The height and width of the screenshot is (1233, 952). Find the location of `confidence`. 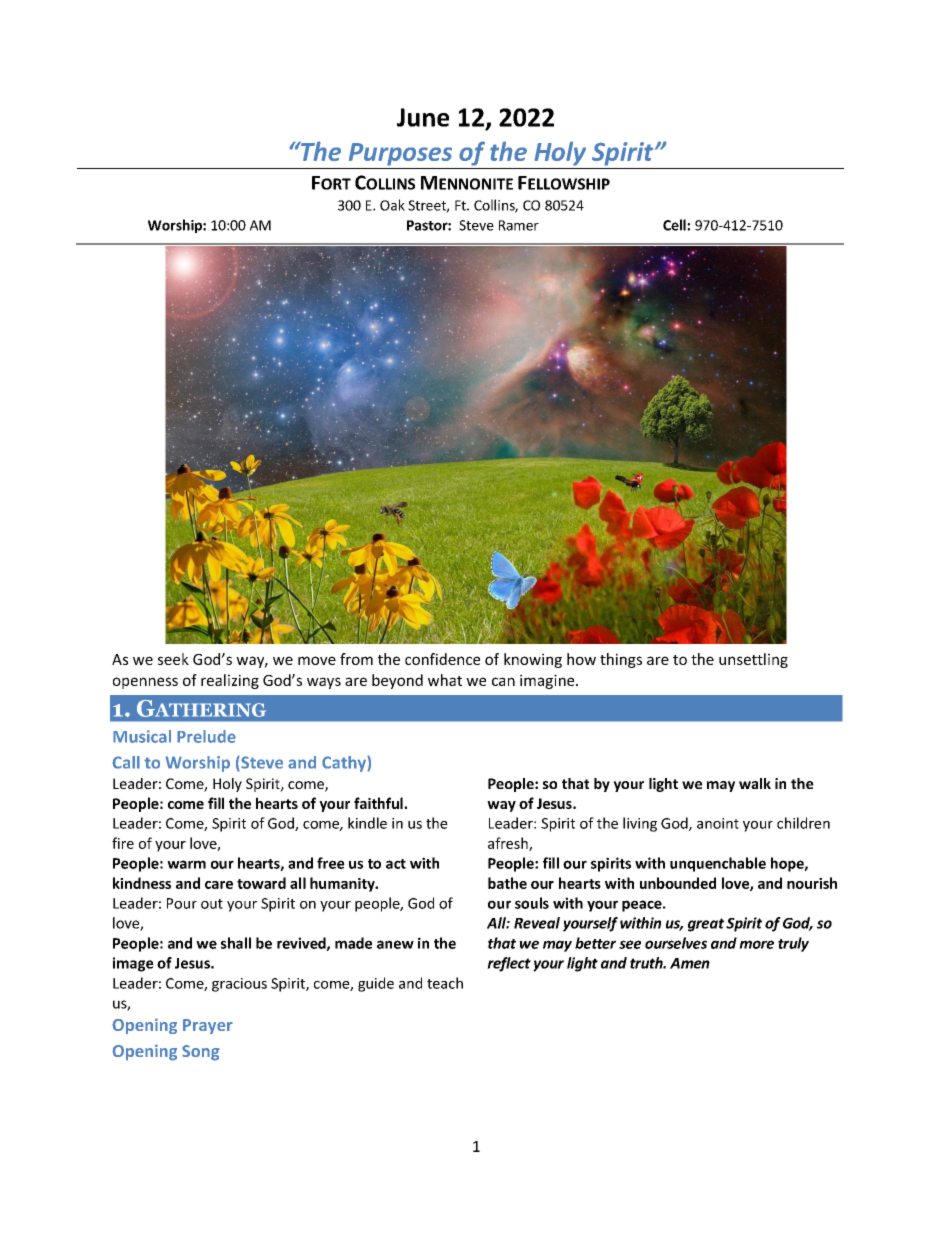

confidence is located at coordinates (442, 659).
